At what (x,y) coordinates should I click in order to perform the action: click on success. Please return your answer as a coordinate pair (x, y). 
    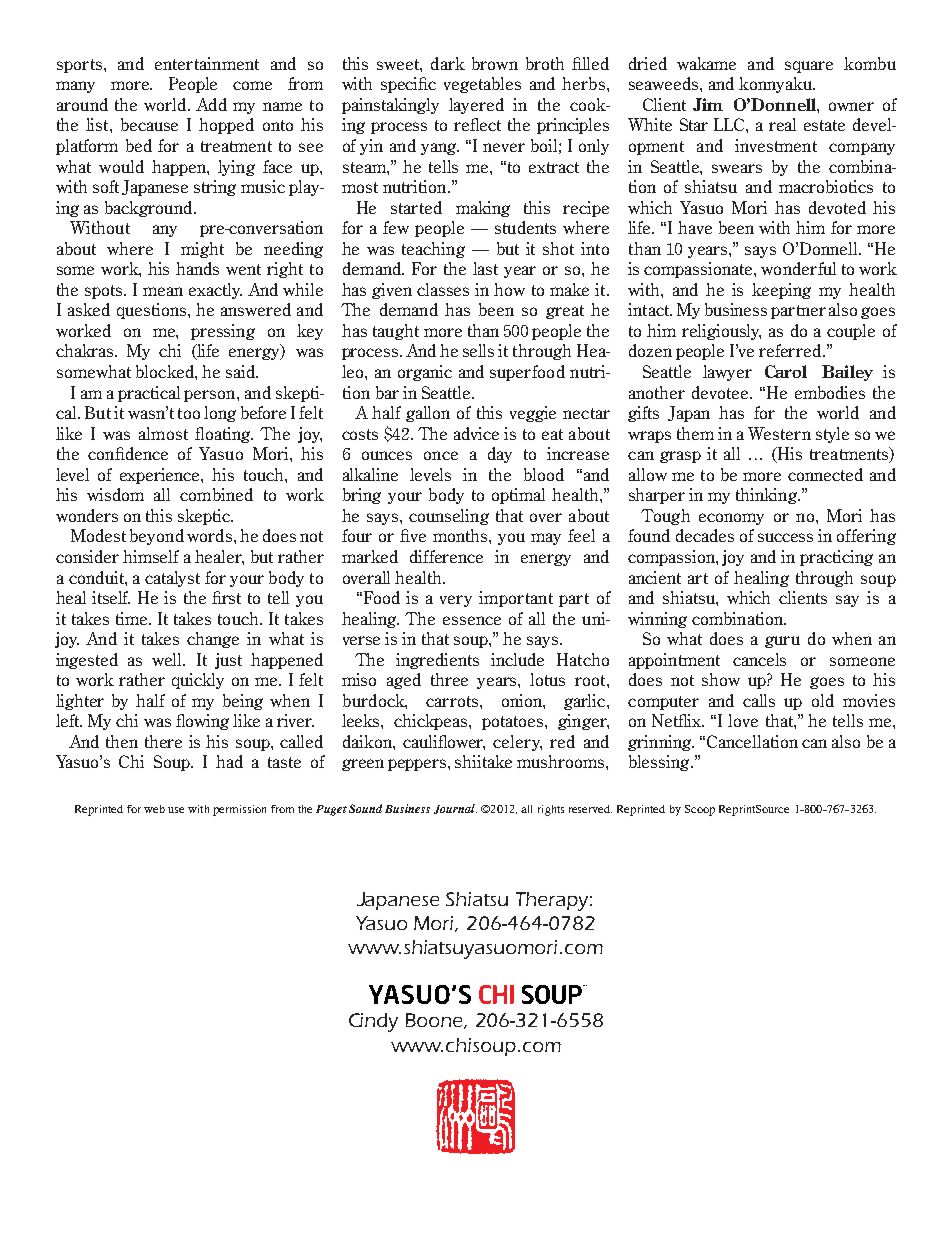
    Looking at the image, I should click on (785, 537).
